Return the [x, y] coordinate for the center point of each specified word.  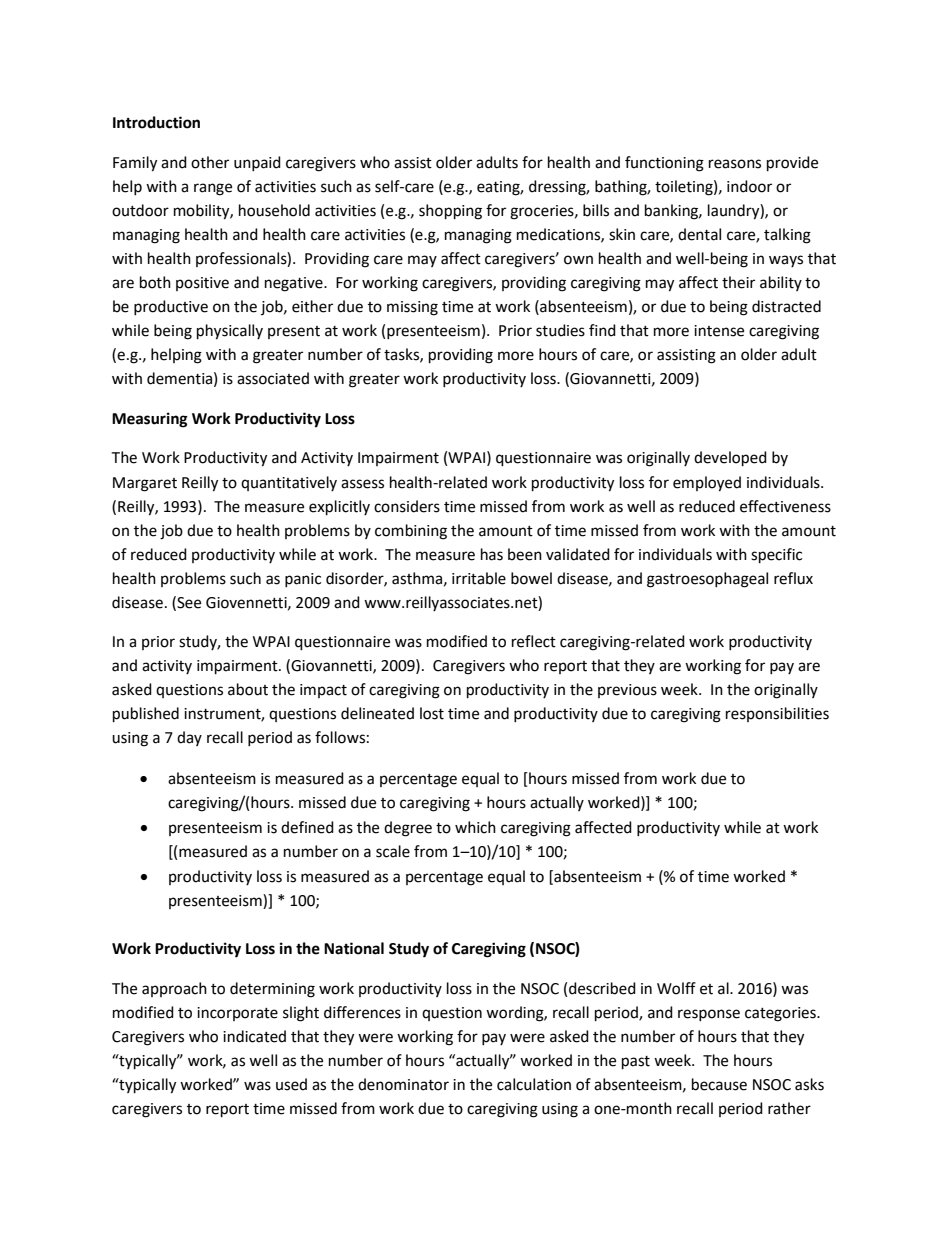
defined [307, 827]
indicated [254, 1036]
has [492, 554]
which [475, 827]
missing [412, 308]
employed [707, 484]
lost [432, 713]
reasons [735, 164]
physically [230, 332]
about [248, 689]
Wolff [676, 988]
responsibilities [777, 714]
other [210, 162]
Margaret [145, 484]
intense [719, 331]
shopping [450, 212]
